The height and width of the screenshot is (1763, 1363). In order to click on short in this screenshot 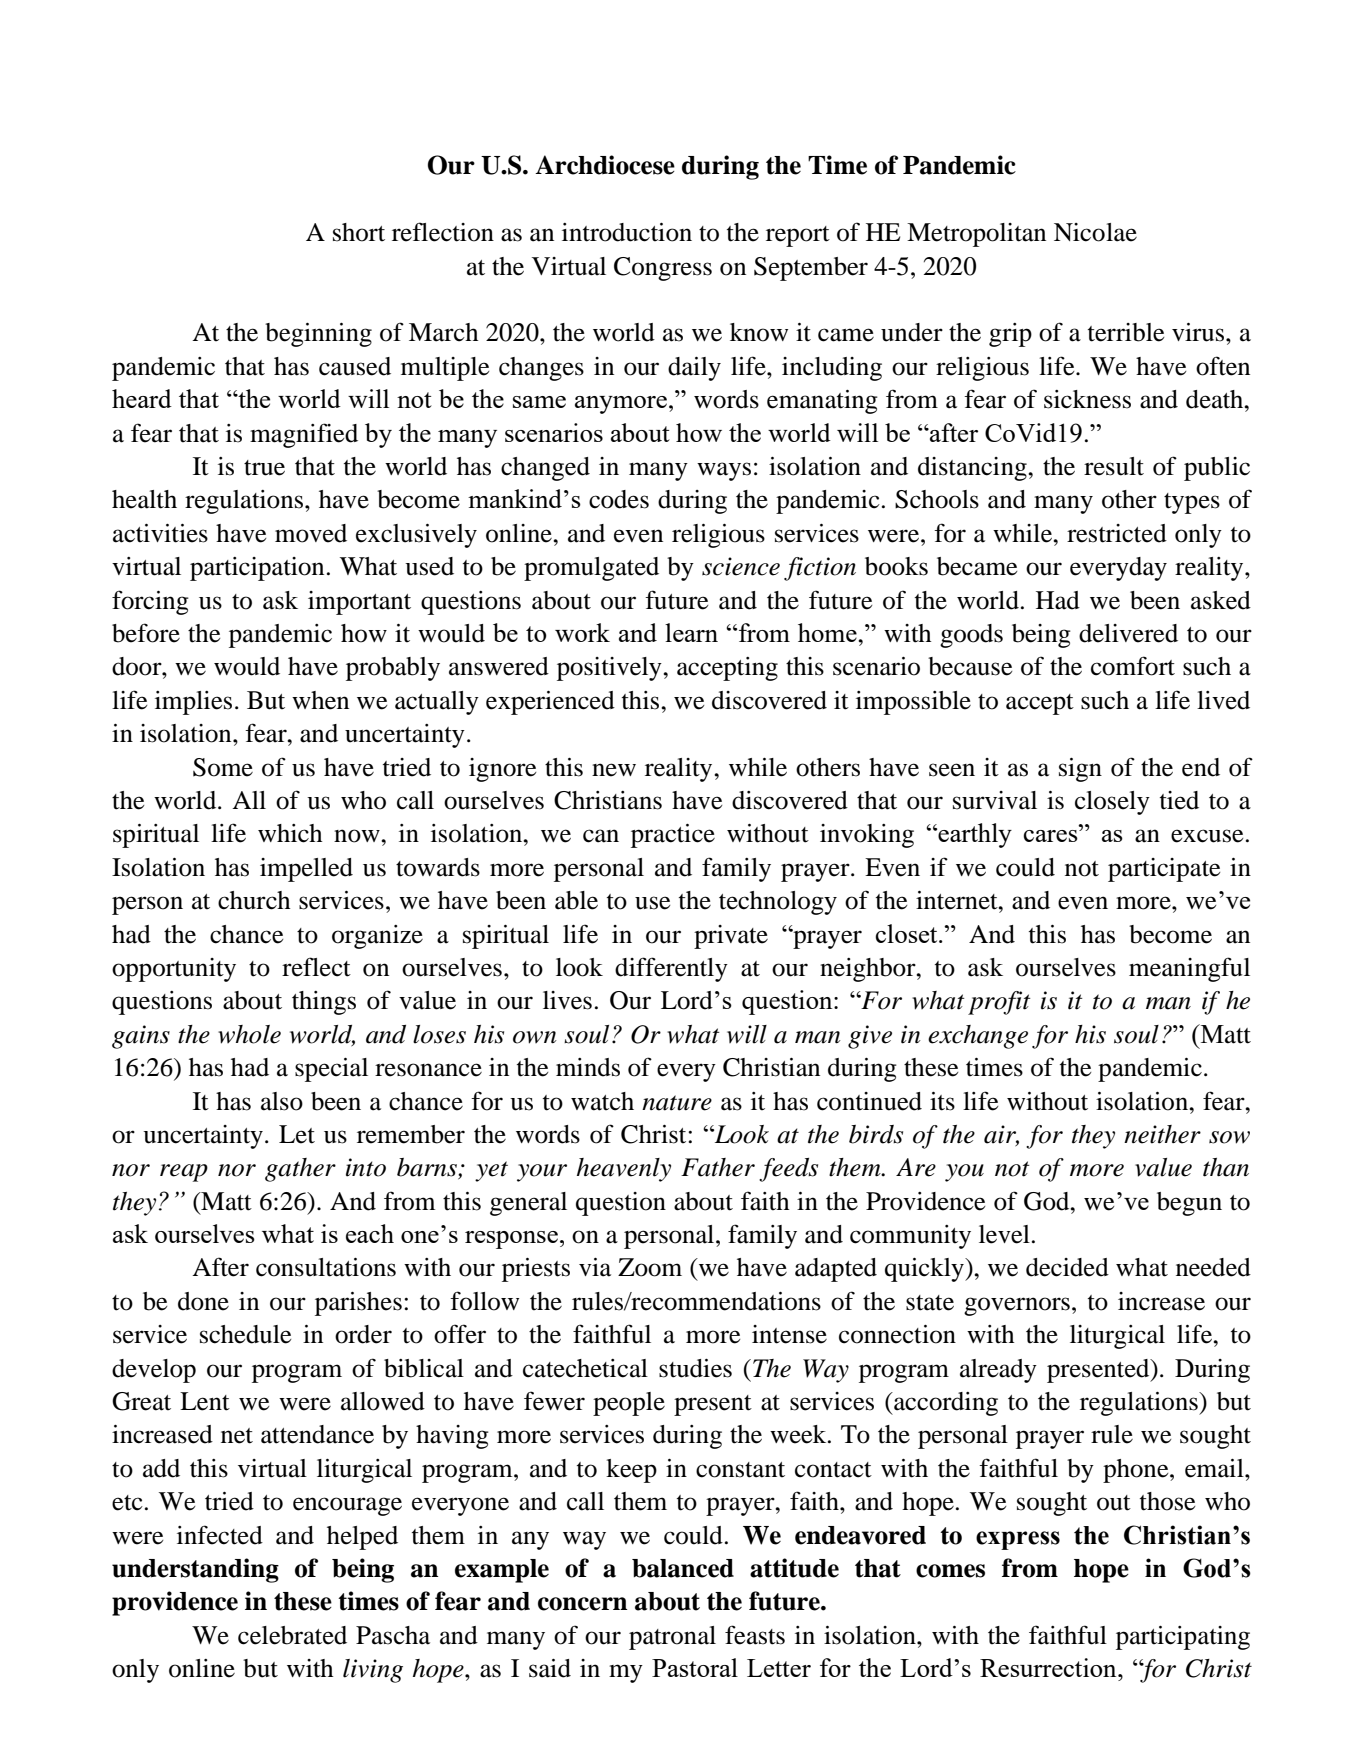, I will do `click(359, 232)`.
